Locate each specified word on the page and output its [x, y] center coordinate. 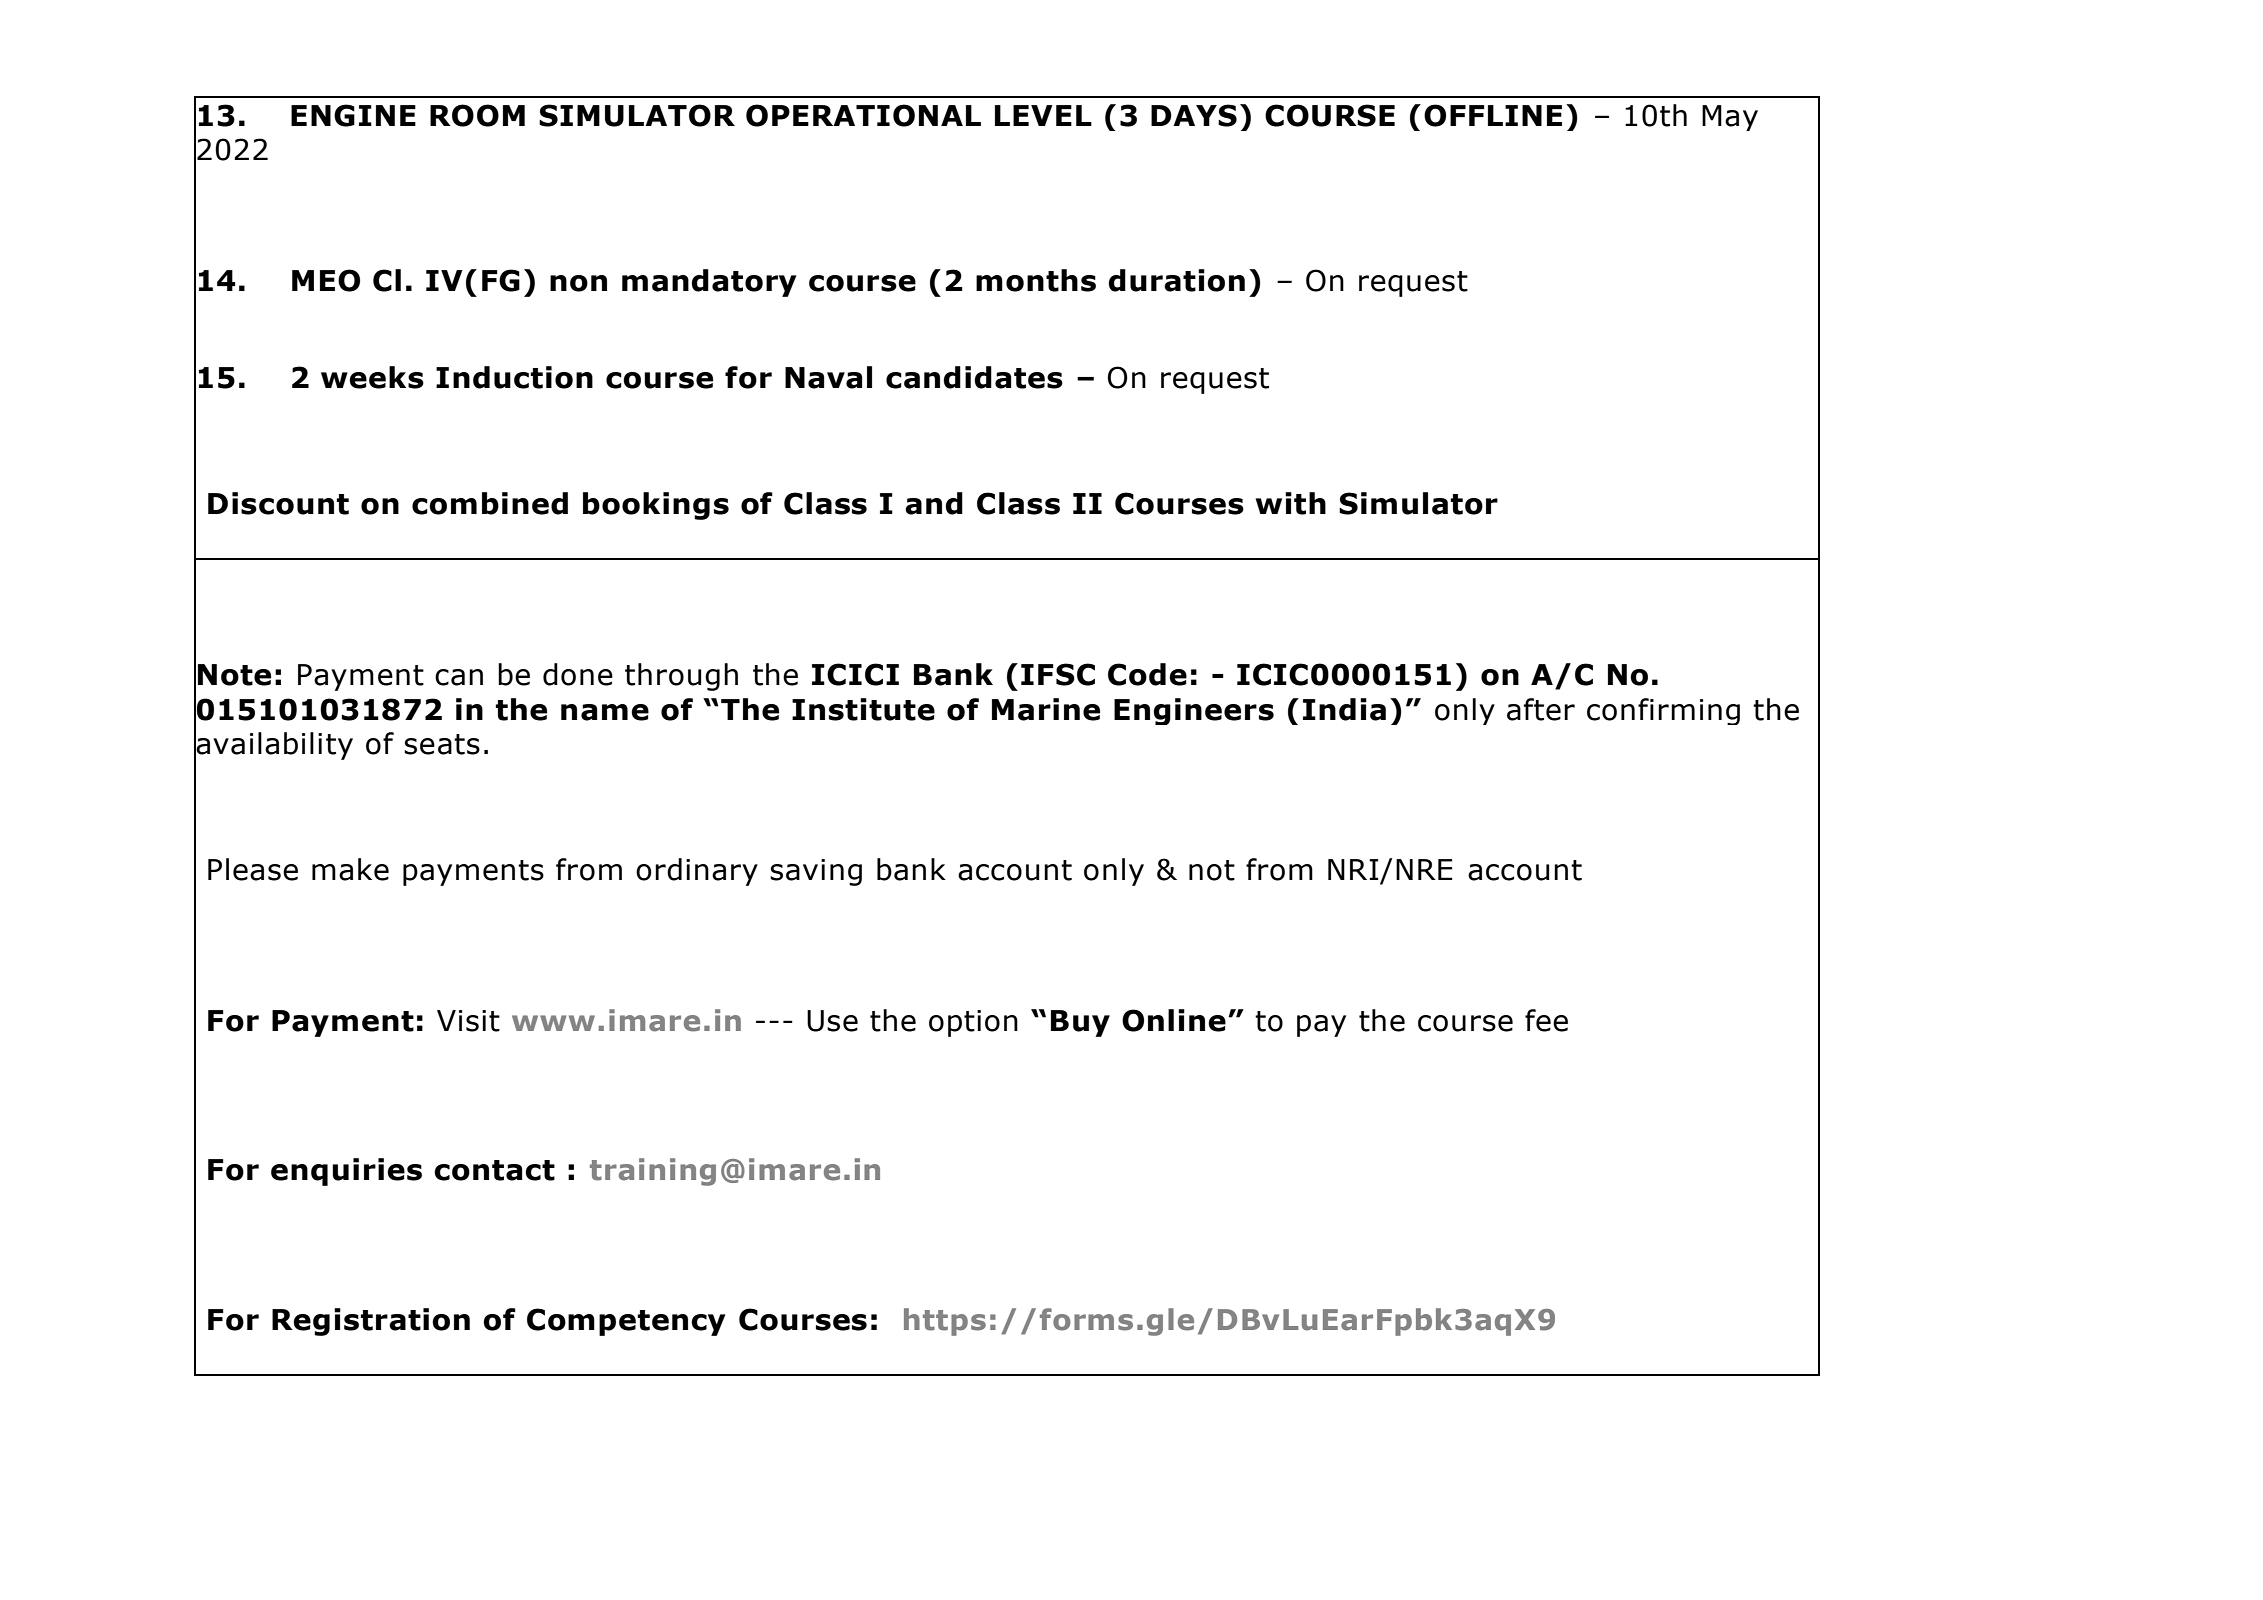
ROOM [477, 115]
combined [490, 503]
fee [1546, 1020]
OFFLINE [1493, 115]
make [350, 869]
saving [816, 872]
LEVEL [1043, 115]
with [1290, 503]
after [1541, 709]
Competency [626, 1322]
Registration [371, 1322]
